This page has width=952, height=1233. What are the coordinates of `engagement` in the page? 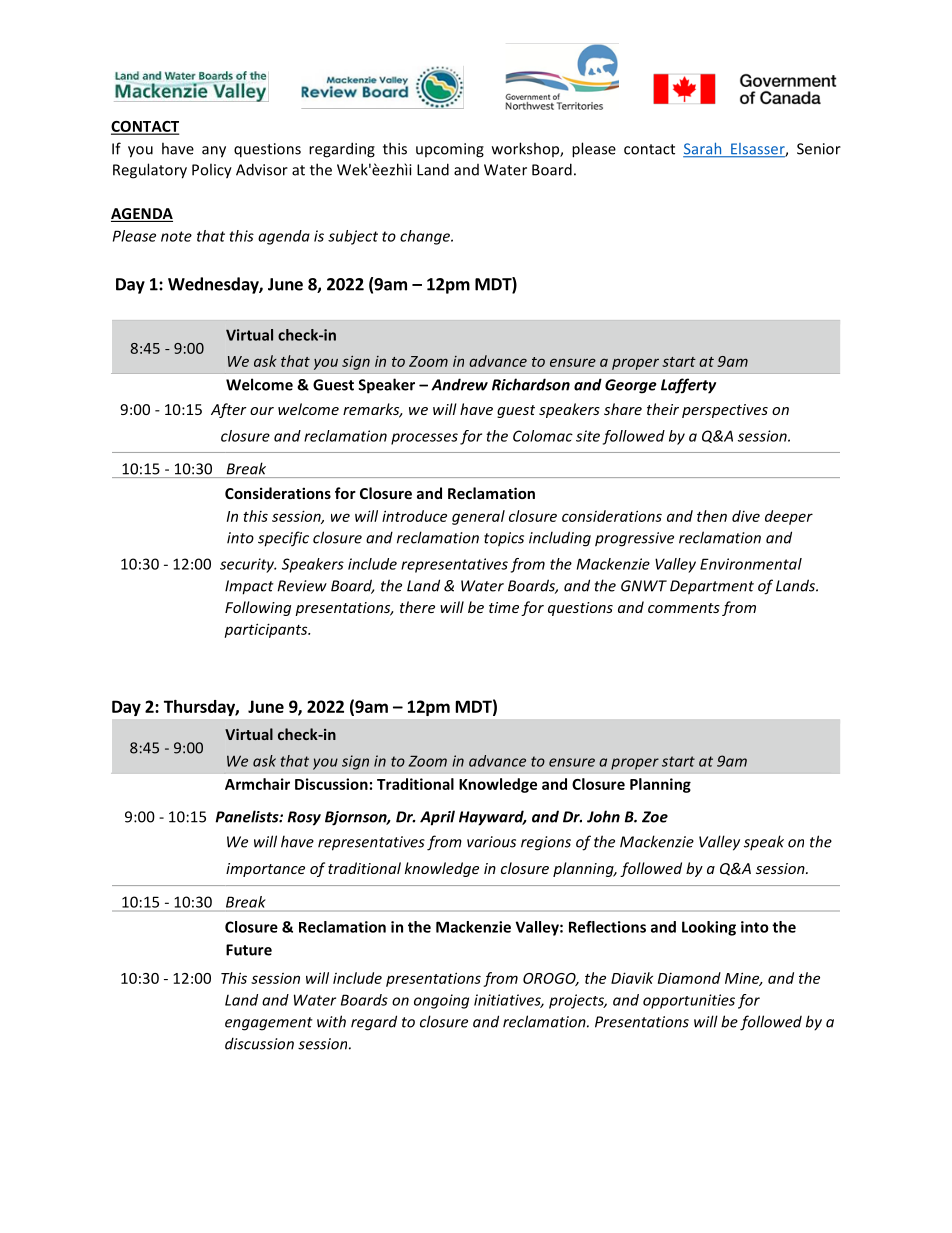 It's located at (269, 1024).
